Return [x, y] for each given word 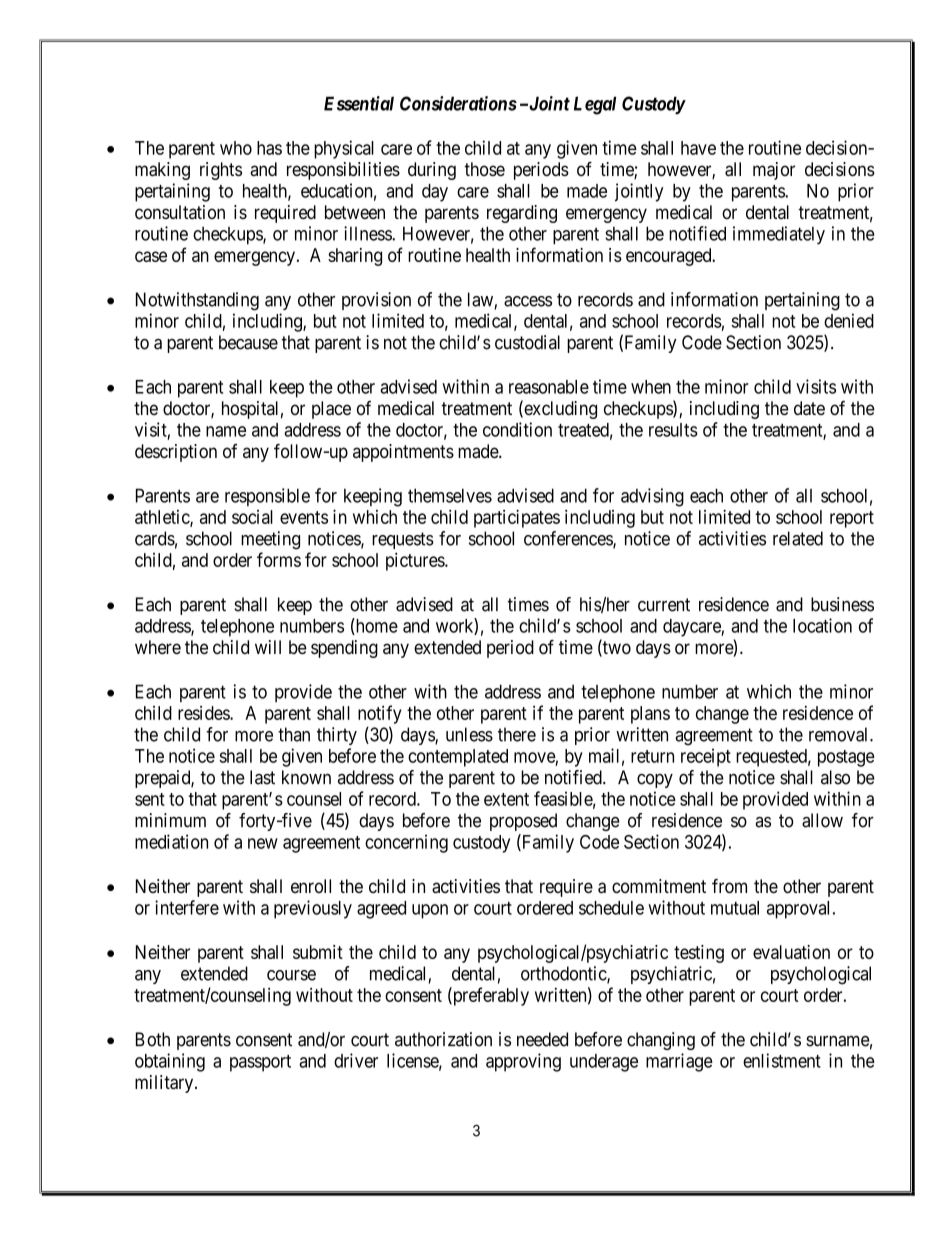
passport [260, 1063]
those [484, 169]
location [822, 625]
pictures [416, 561]
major [774, 171]
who [236, 148]
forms [279, 559]
